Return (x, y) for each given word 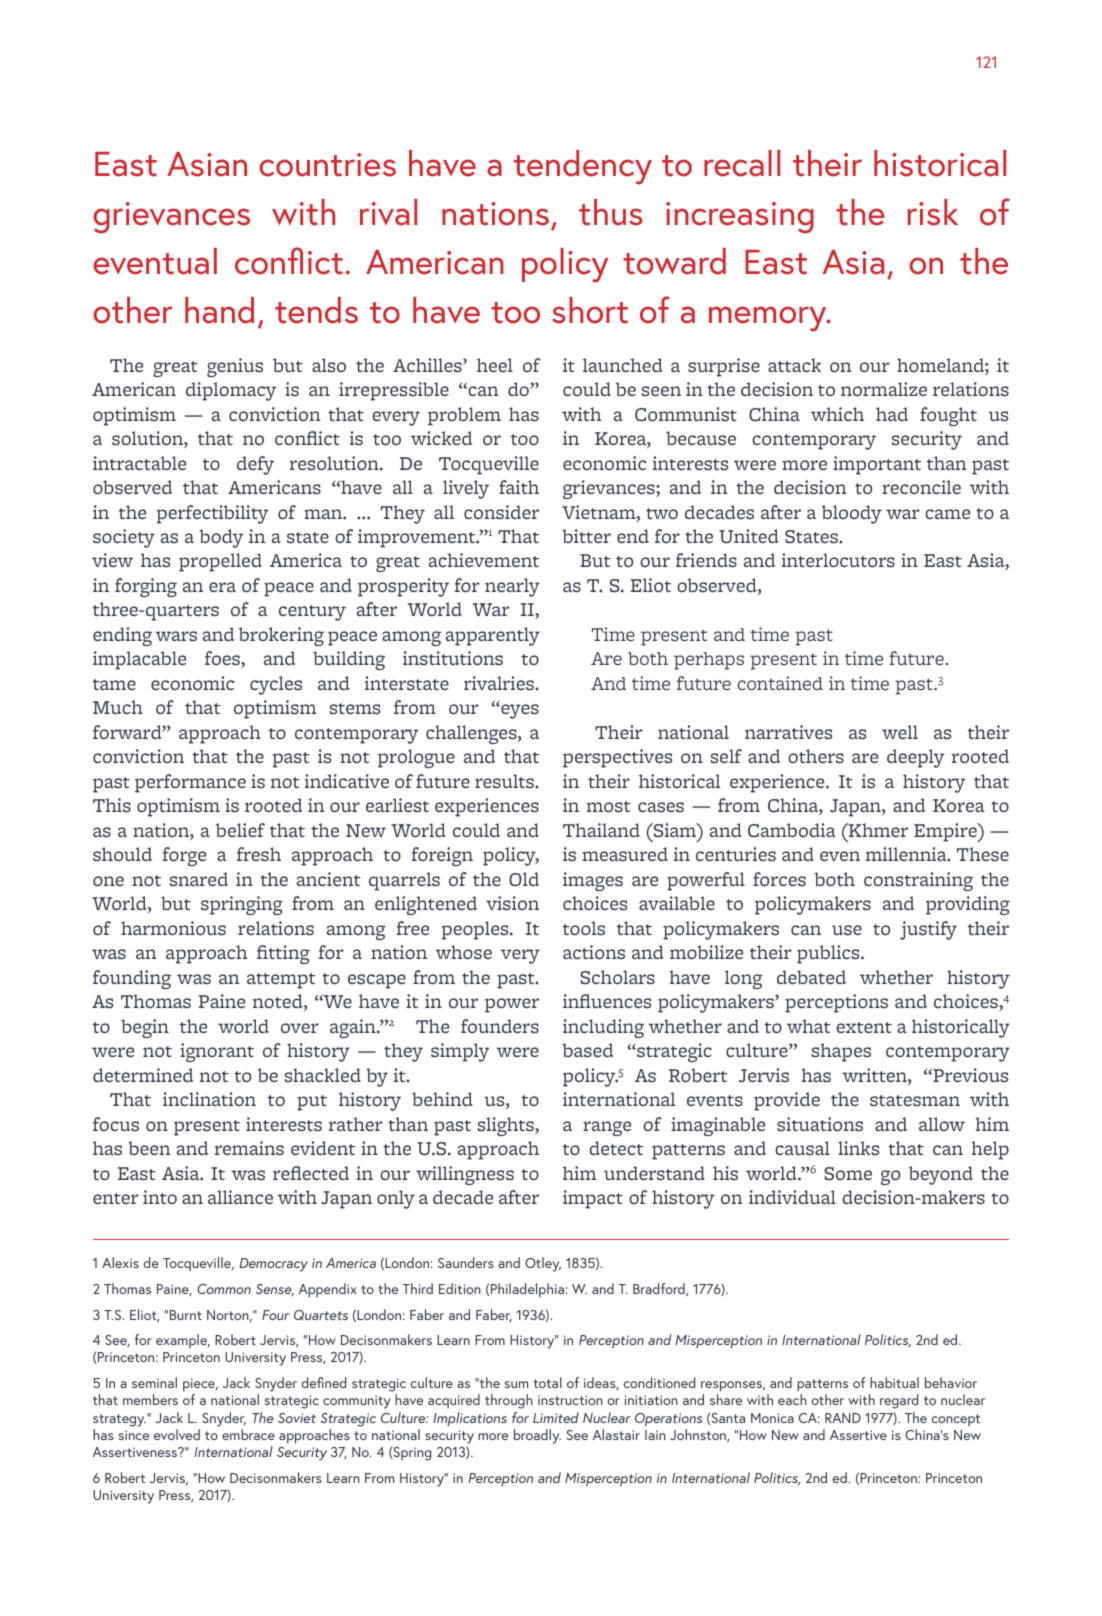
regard (899, 1401)
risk (933, 212)
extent (864, 1027)
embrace (248, 1434)
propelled (220, 562)
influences (607, 1001)
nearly (512, 587)
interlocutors (838, 560)
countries (327, 165)
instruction (570, 1400)
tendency (583, 167)
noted (279, 1002)
